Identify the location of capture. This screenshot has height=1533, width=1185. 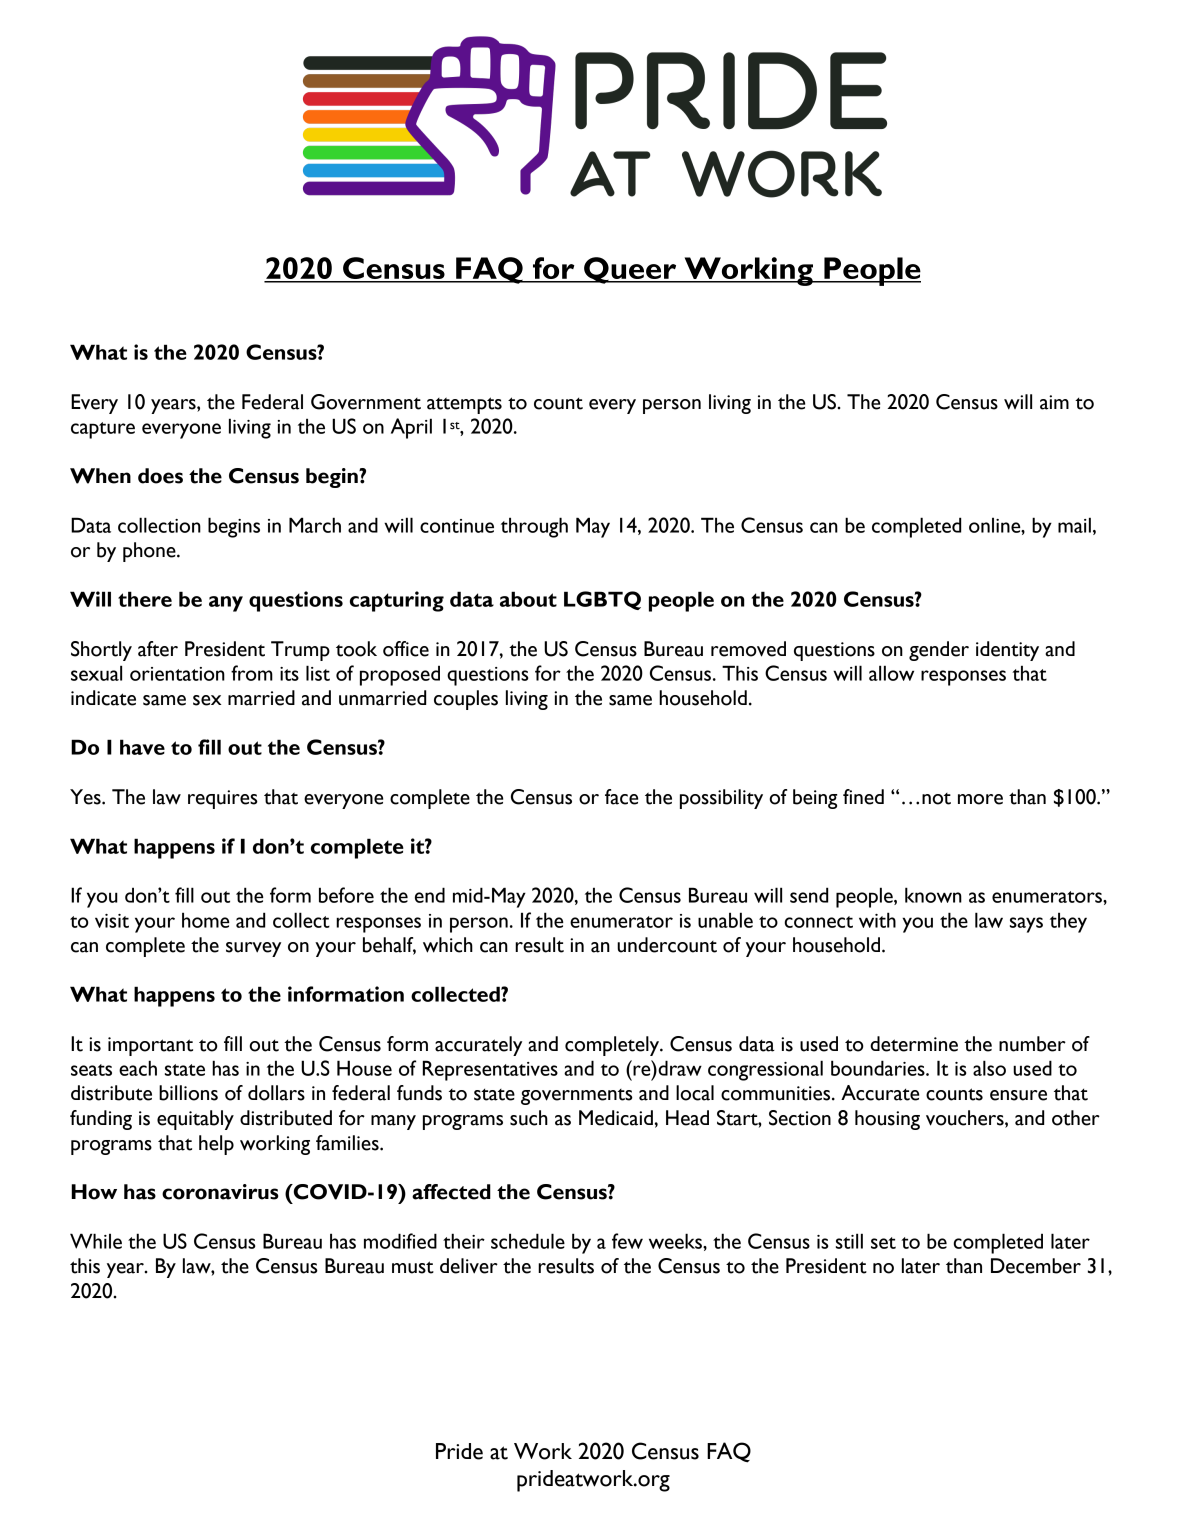
(103, 430).
